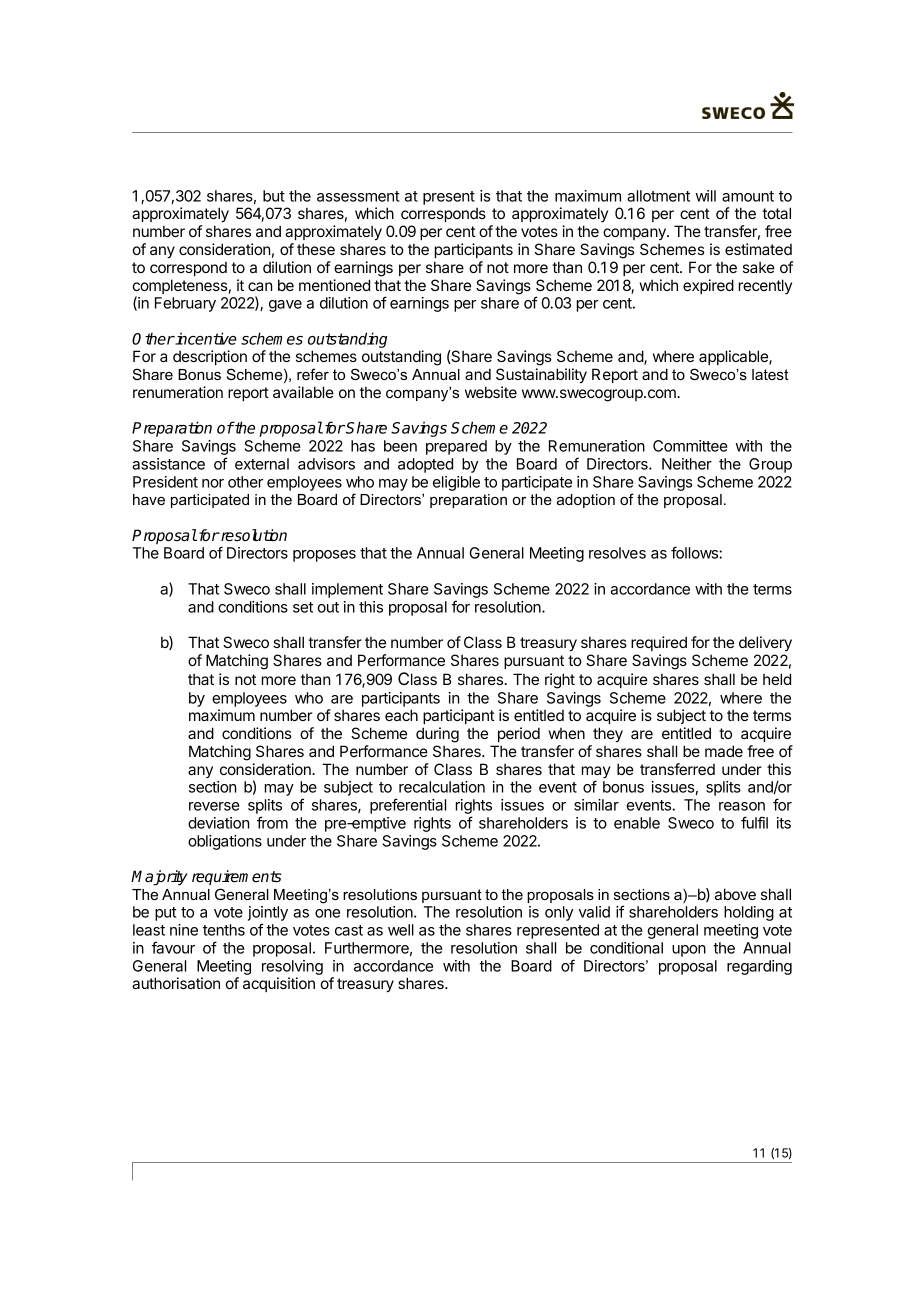 This screenshot has width=924, height=1308. I want to click on but, so click(274, 196).
